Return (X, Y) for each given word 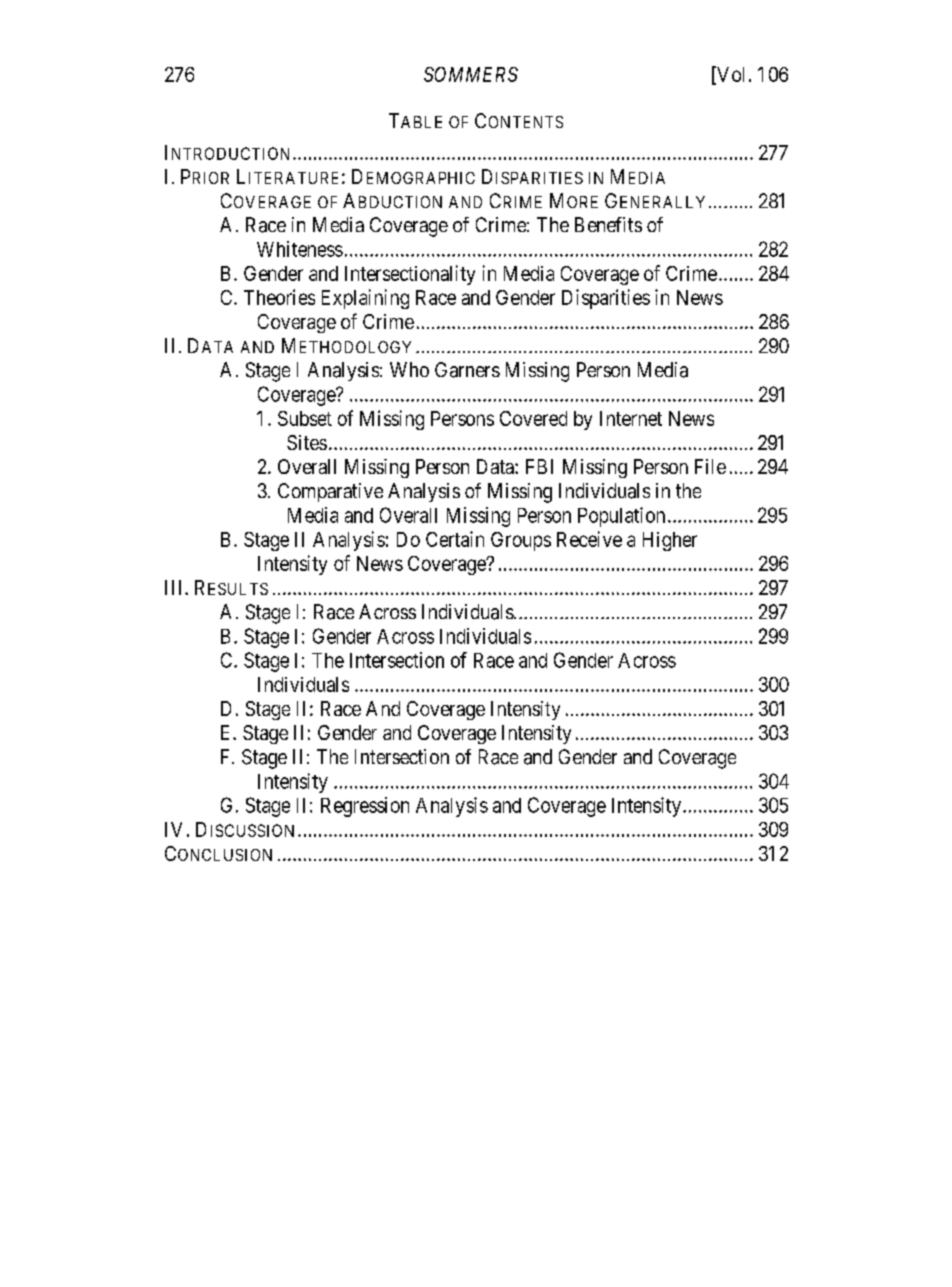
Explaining (365, 299)
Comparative (330, 492)
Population (621, 517)
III (175, 587)
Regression (365, 807)
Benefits (608, 224)
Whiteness (300, 249)
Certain (455, 539)
